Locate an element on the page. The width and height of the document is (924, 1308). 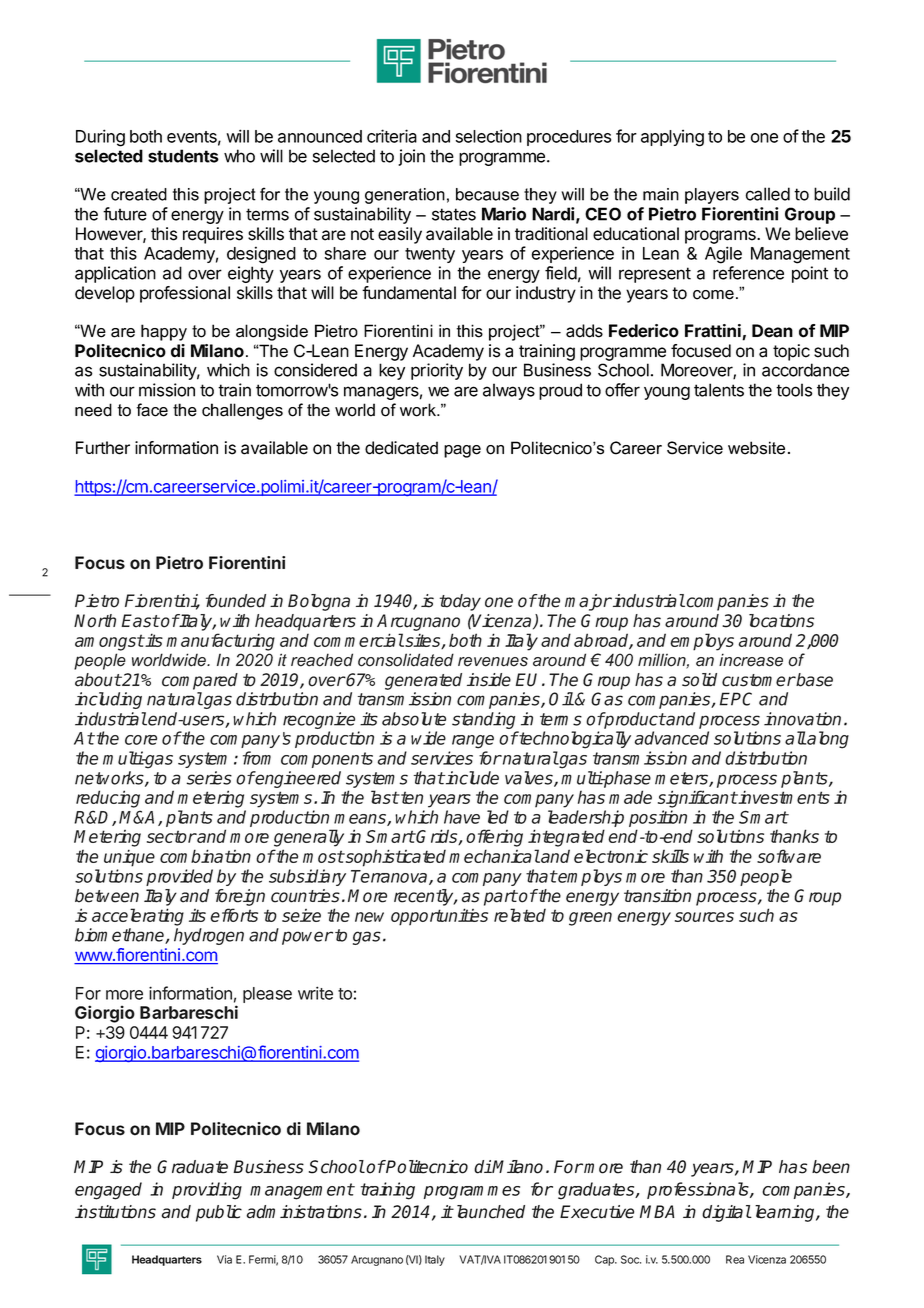
called is located at coordinates (768, 194).
